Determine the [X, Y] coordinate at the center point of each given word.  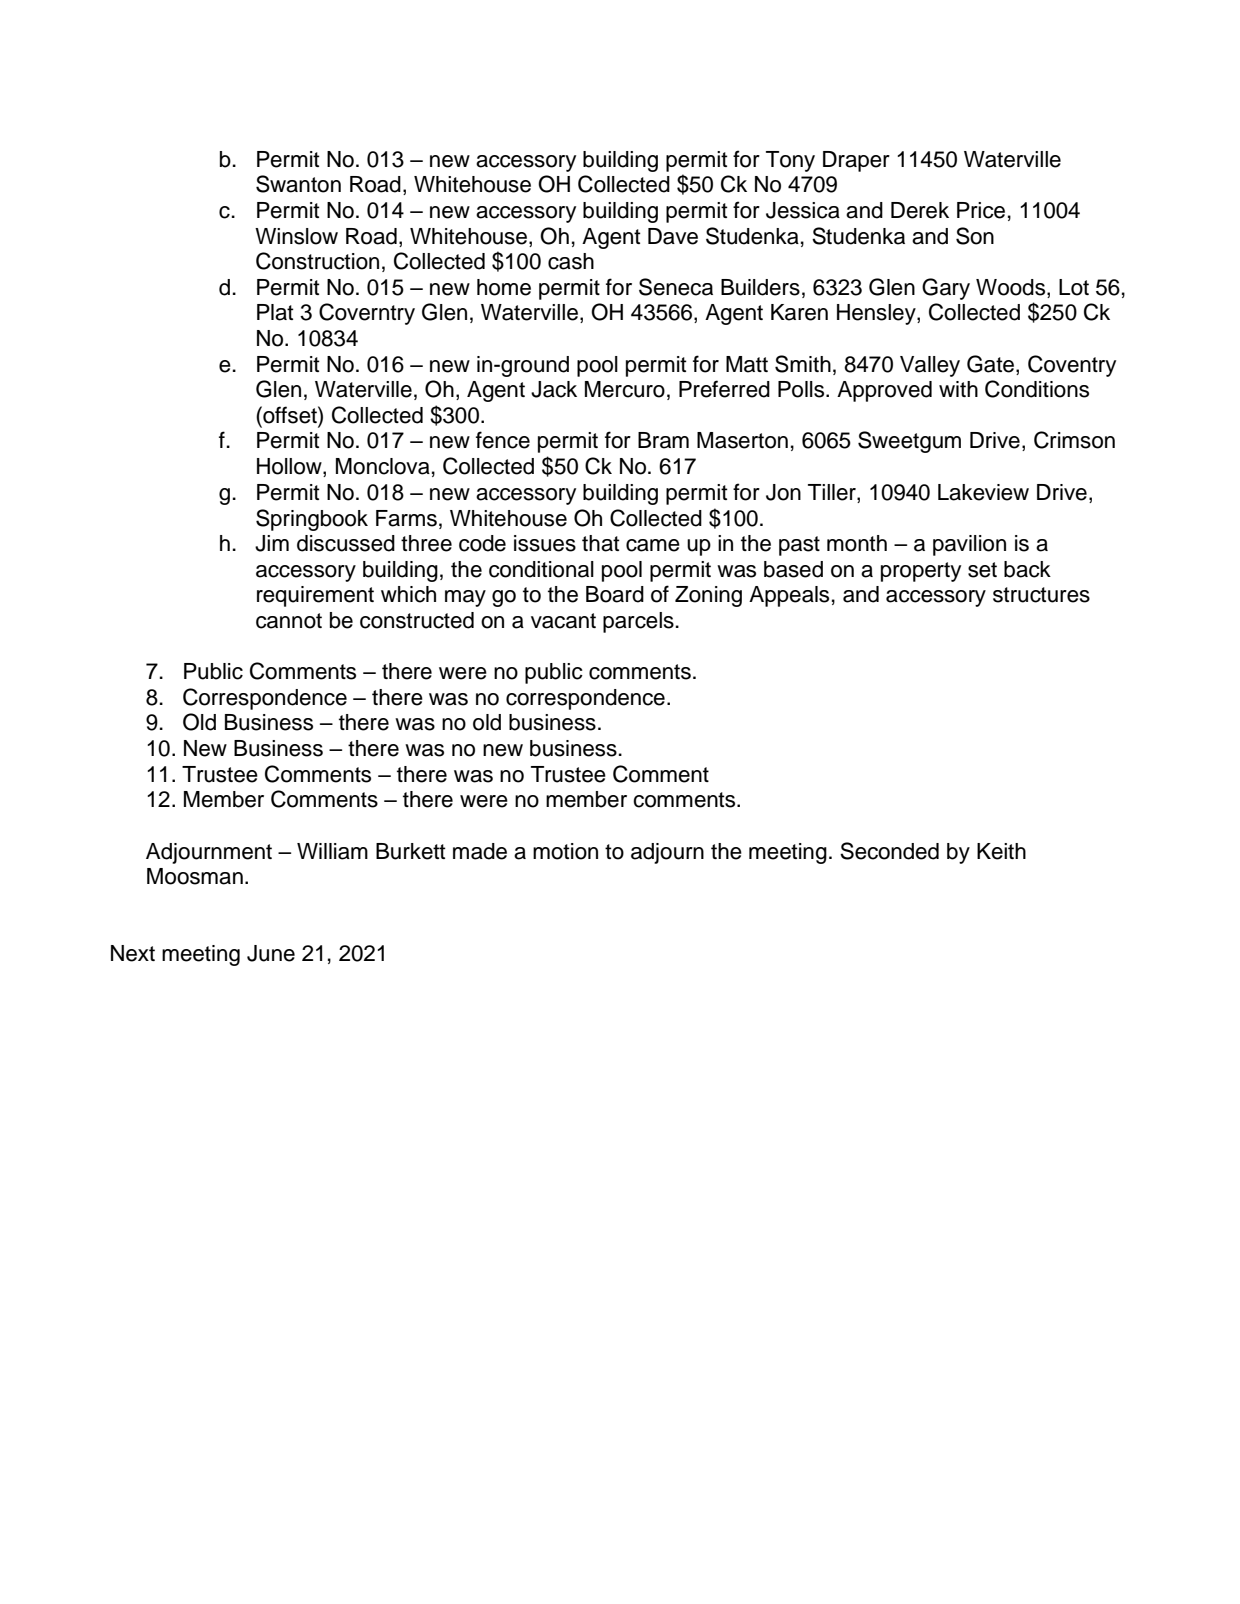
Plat [275, 312]
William [332, 851]
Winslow [296, 236]
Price [981, 210]
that [601, 543]
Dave [673, 236]
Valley [930, 366]
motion [565, 851]
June [271, 953]
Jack [554, 389]
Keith [1001, 851]
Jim [272, 543]
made [480, 851]
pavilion [969, 545]
